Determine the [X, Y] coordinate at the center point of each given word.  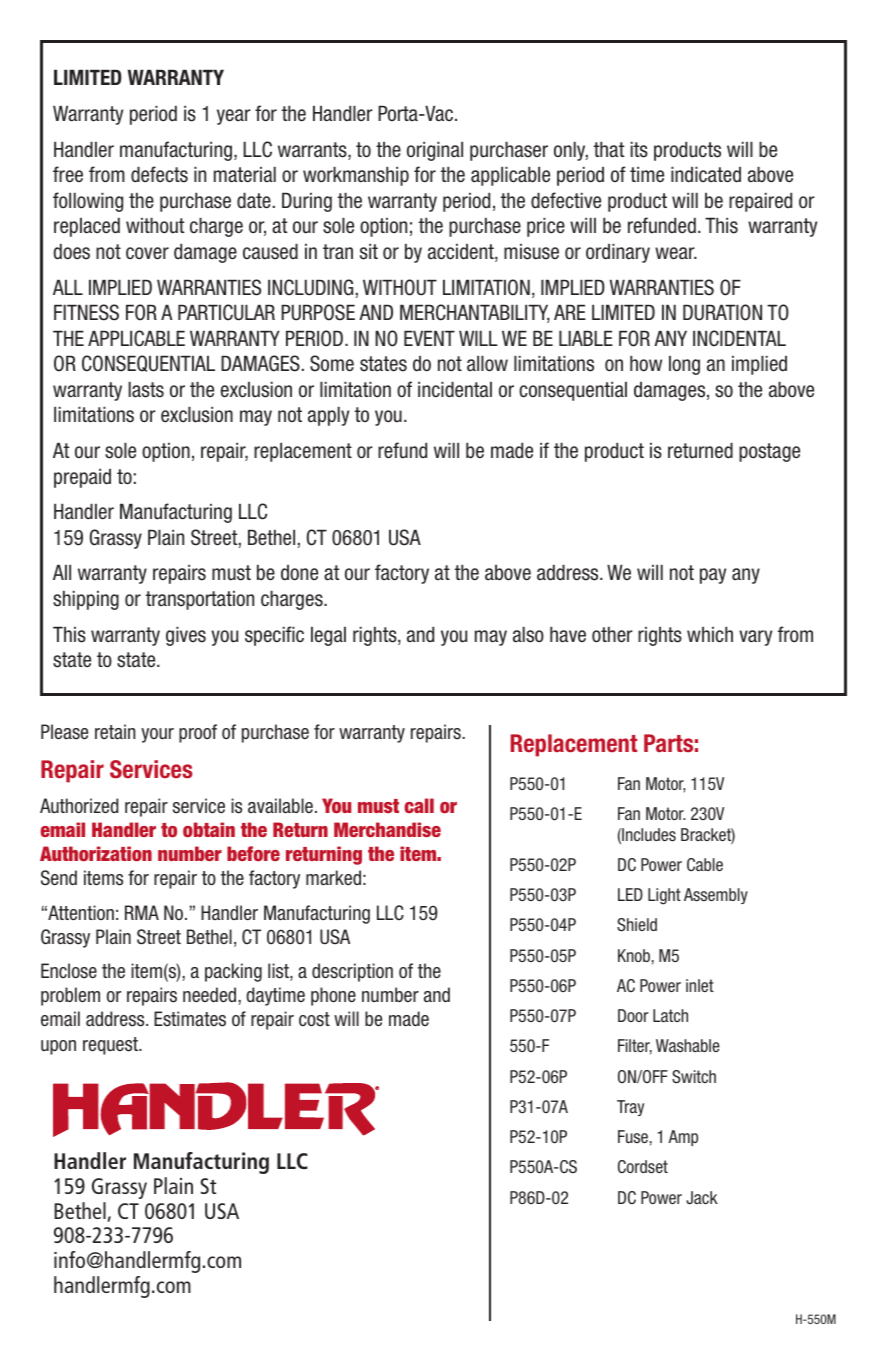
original [435, 151]
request [111, 1046]
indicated [706, 175]
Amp [683, 1138]
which [710, 635]
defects [159, 174]
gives [186, 636]
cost [314, 1019]
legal [328, 636]
